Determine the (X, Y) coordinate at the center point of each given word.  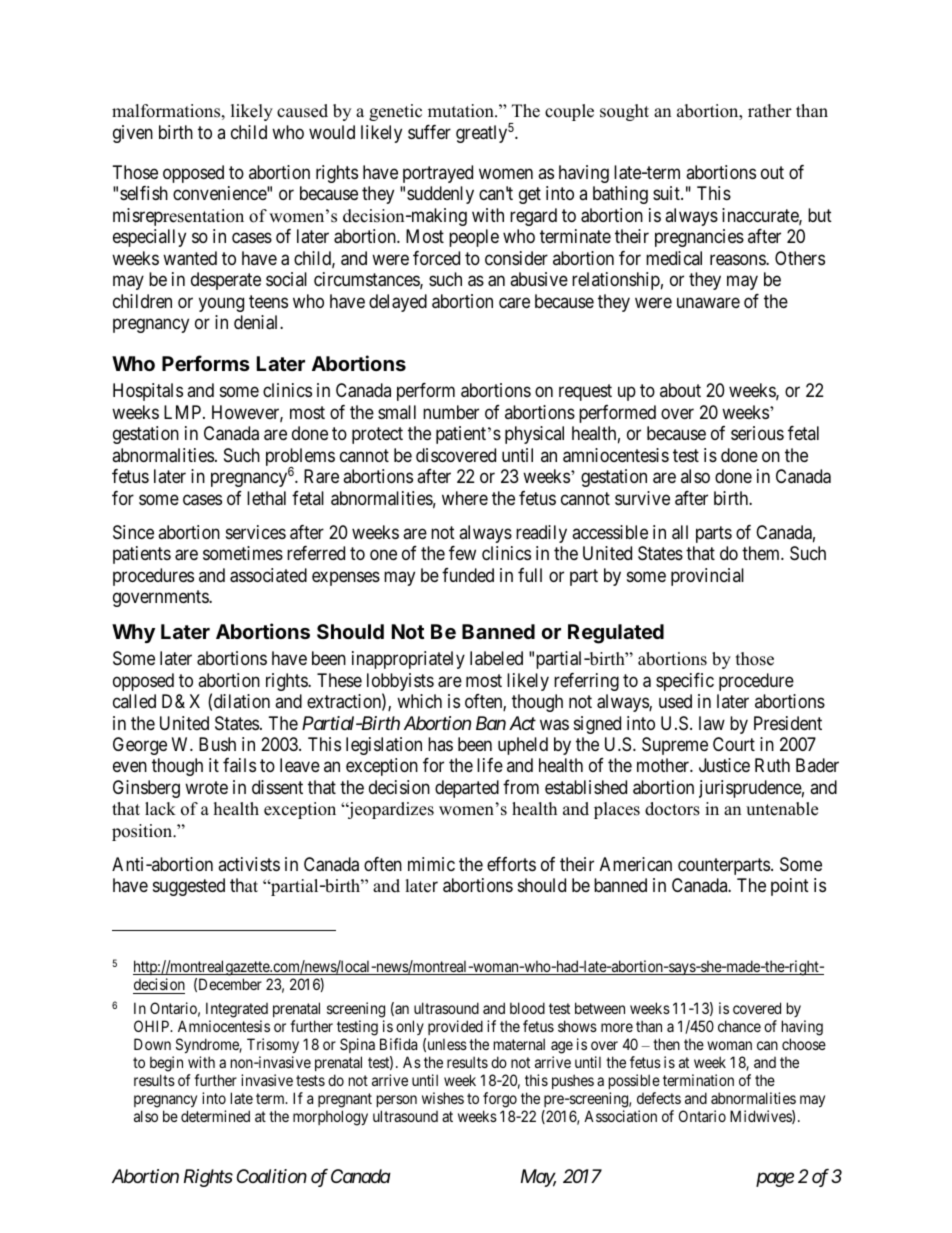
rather (770, 111)
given (133, 134)
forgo (500, 1100)
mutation (462, 111)
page (775, 1180)
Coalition (272, 1176)
